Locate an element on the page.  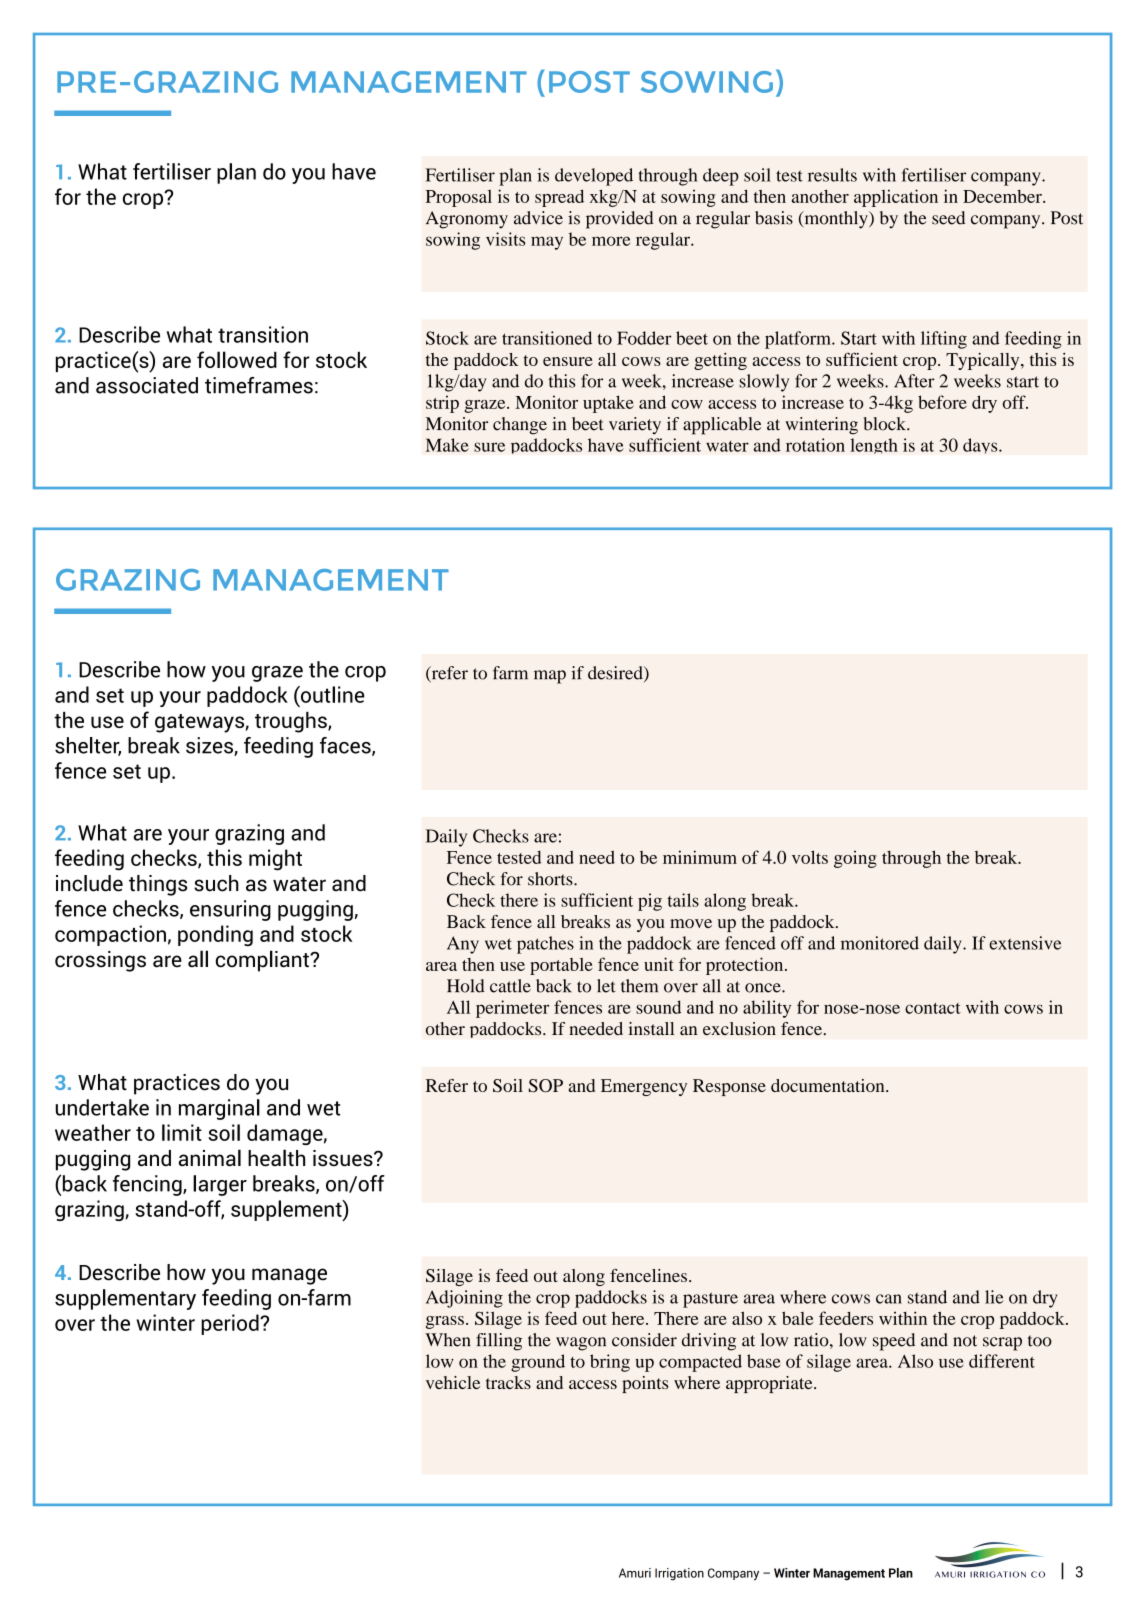
Irrigation is located at coordinates (679, 1574).
